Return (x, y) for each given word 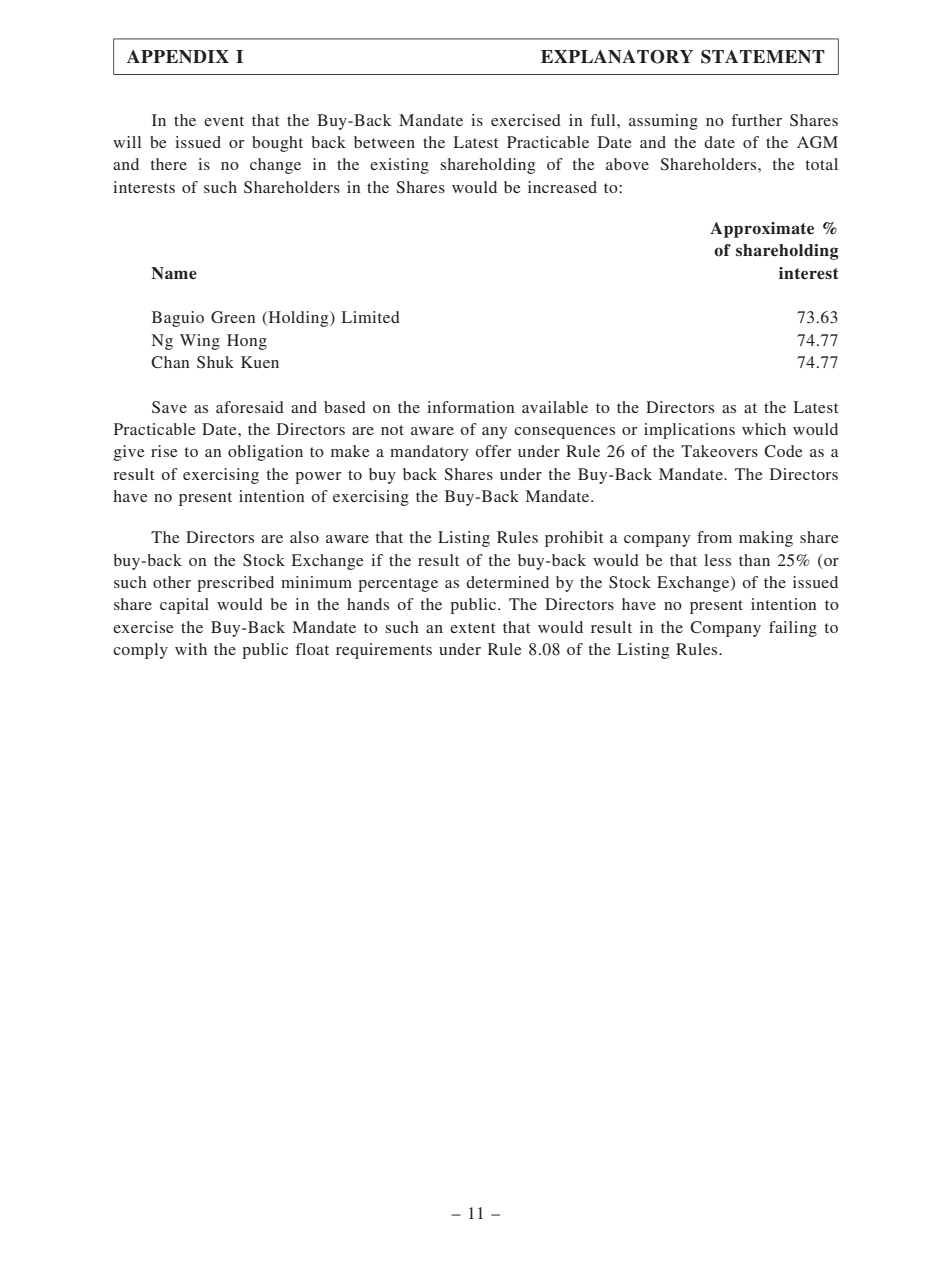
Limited (371, 317)
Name (174, 273)
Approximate (762, 230)
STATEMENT (763, 57)
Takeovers (719, 451)
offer (493, 451)
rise (164, 451)
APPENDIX (178, 56)
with (191, 649)
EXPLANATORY (617, 57)
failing (793, 629)
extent (472, 628)
